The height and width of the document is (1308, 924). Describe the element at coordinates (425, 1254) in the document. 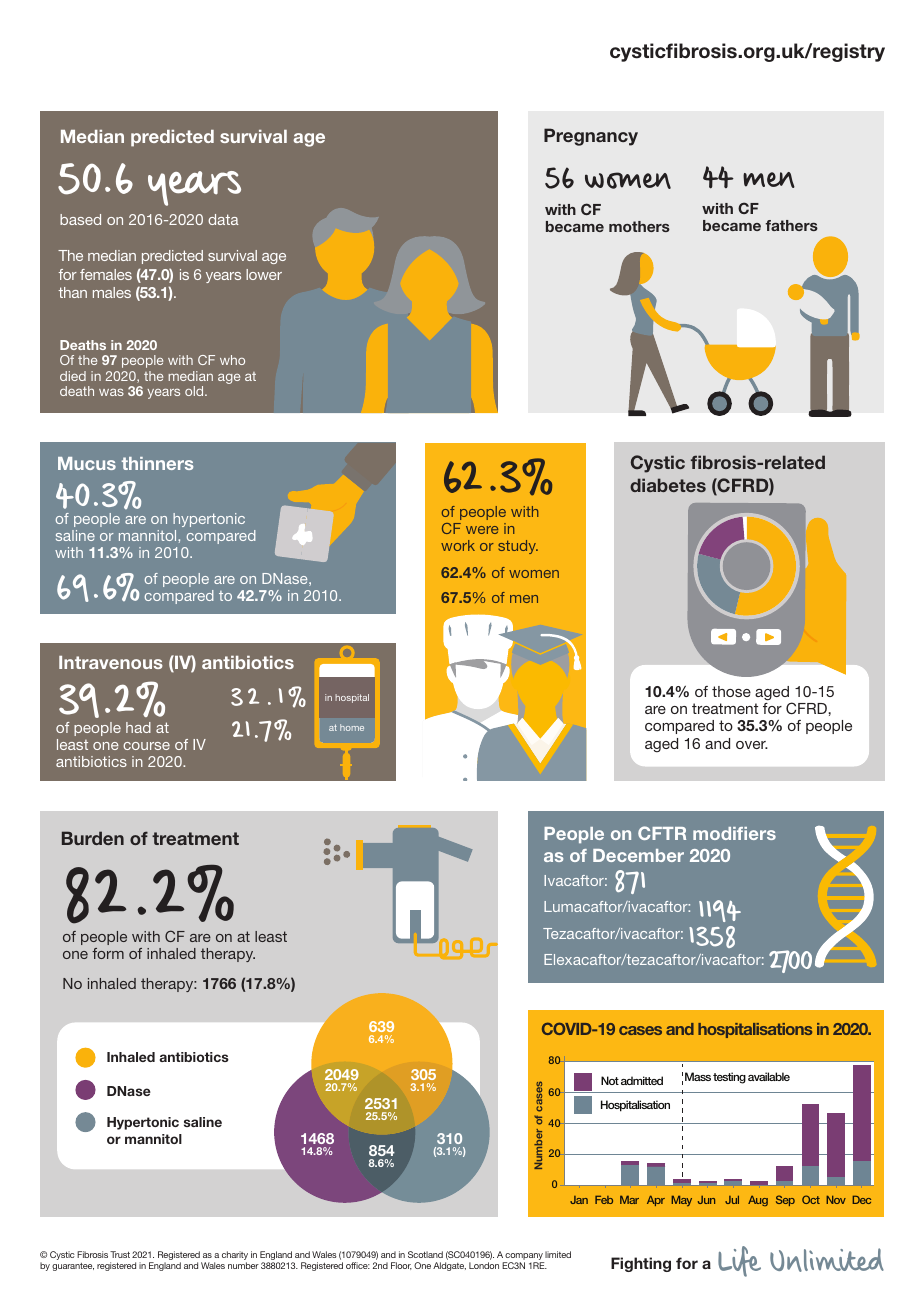

I see `Scotland` at that location.
